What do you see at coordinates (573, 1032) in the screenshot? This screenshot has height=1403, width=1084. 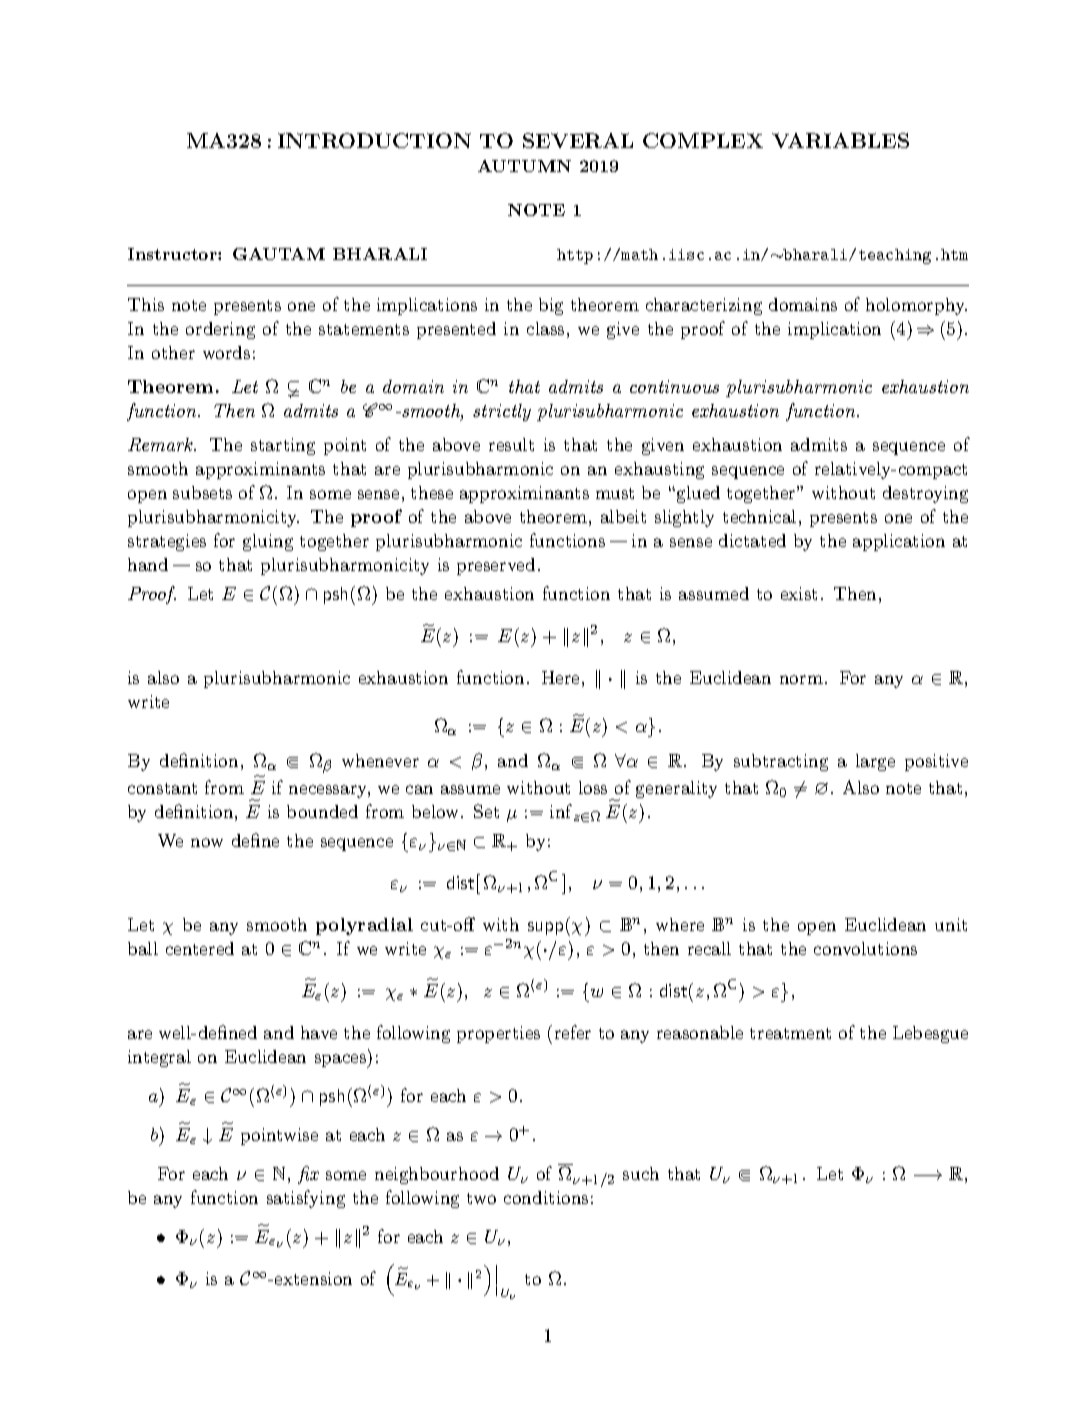 I see `refer` at bounding box center [573, 1032].
